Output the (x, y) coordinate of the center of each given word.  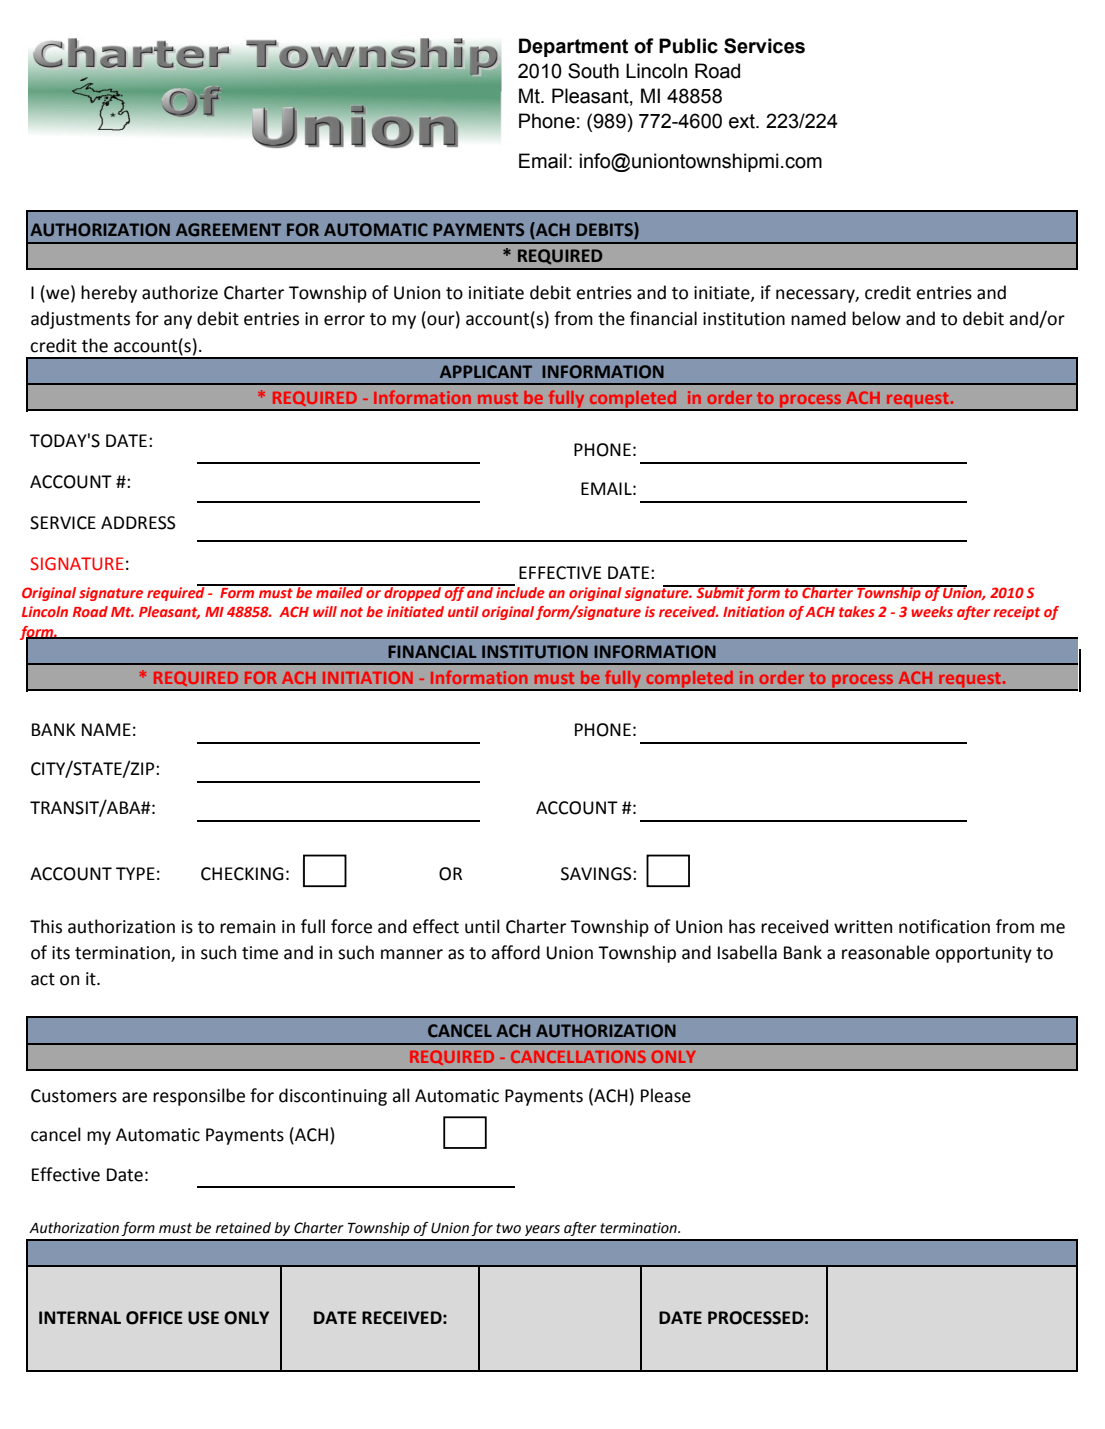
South (593, 71)
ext (743, 121)
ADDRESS (138, 523)
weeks (932, 611)
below (876, 318)
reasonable (886, 952)
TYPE (135, 873)
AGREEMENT (228, 230)
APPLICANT (486, 372)
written (863, 927)
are (134, 1097)
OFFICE (154, 1318)
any (178, 322)
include (519, 591)
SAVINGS (597, 874)
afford (515, 952)
